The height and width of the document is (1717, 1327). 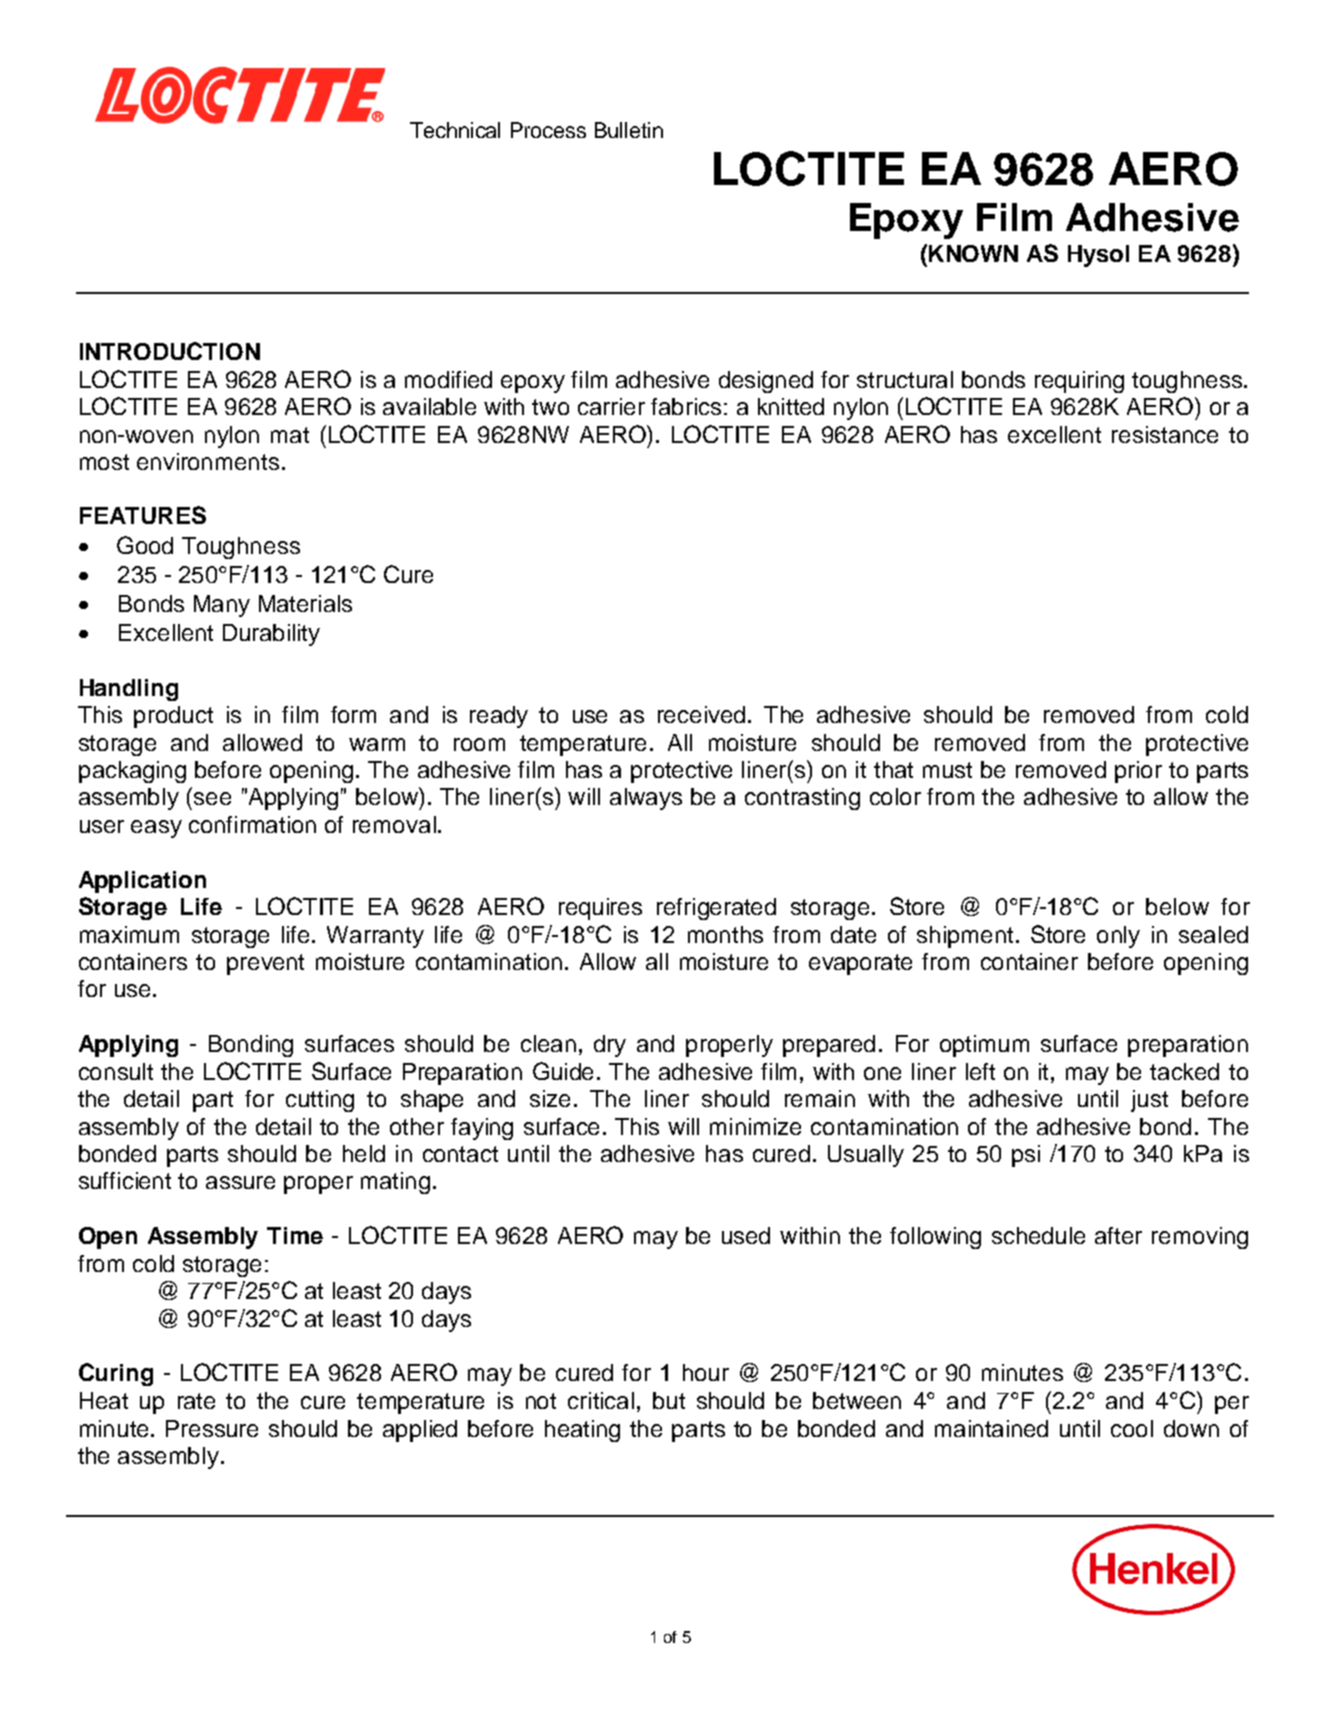 I want to click on Pressure, so click(x=212, y=1428).
